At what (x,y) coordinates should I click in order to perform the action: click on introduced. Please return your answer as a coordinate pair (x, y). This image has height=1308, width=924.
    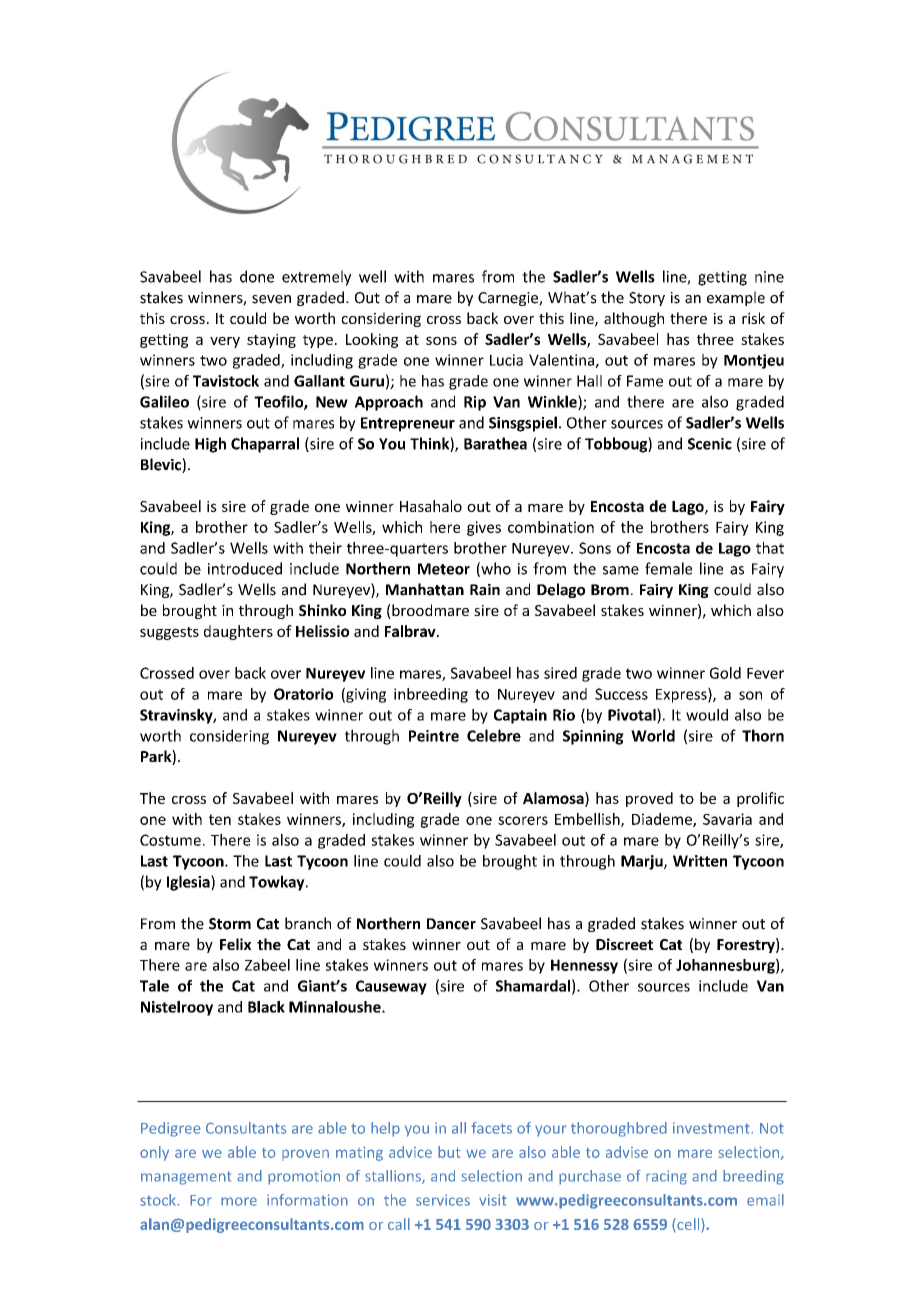
    Looking at the image, I should click on (245, 568).
